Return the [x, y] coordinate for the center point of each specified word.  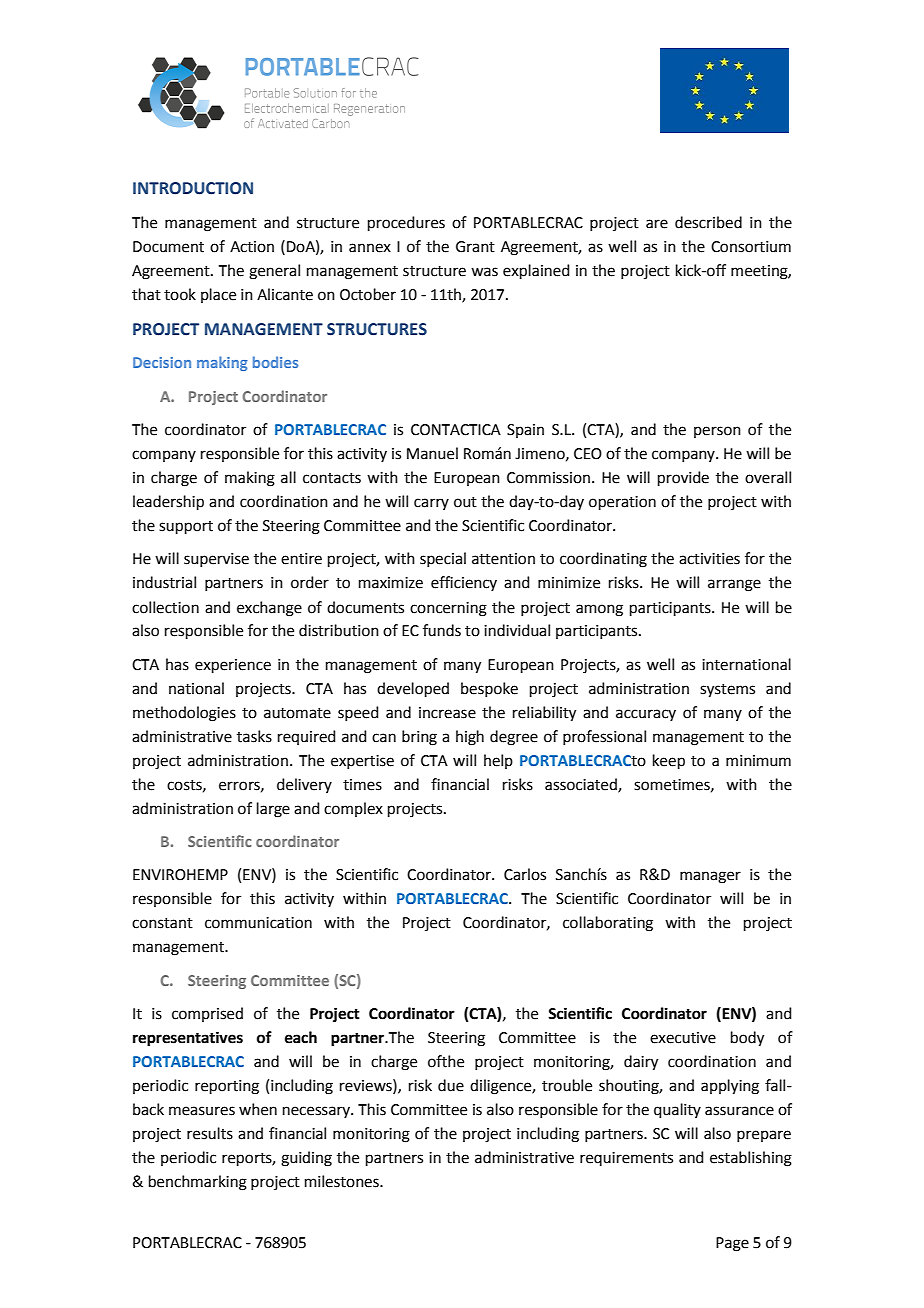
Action [252, 247]
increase [447, 713]
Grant [475, 247]
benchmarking [198, 1183]
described [708, 222]
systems [727, 691]
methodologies [184, 714]
